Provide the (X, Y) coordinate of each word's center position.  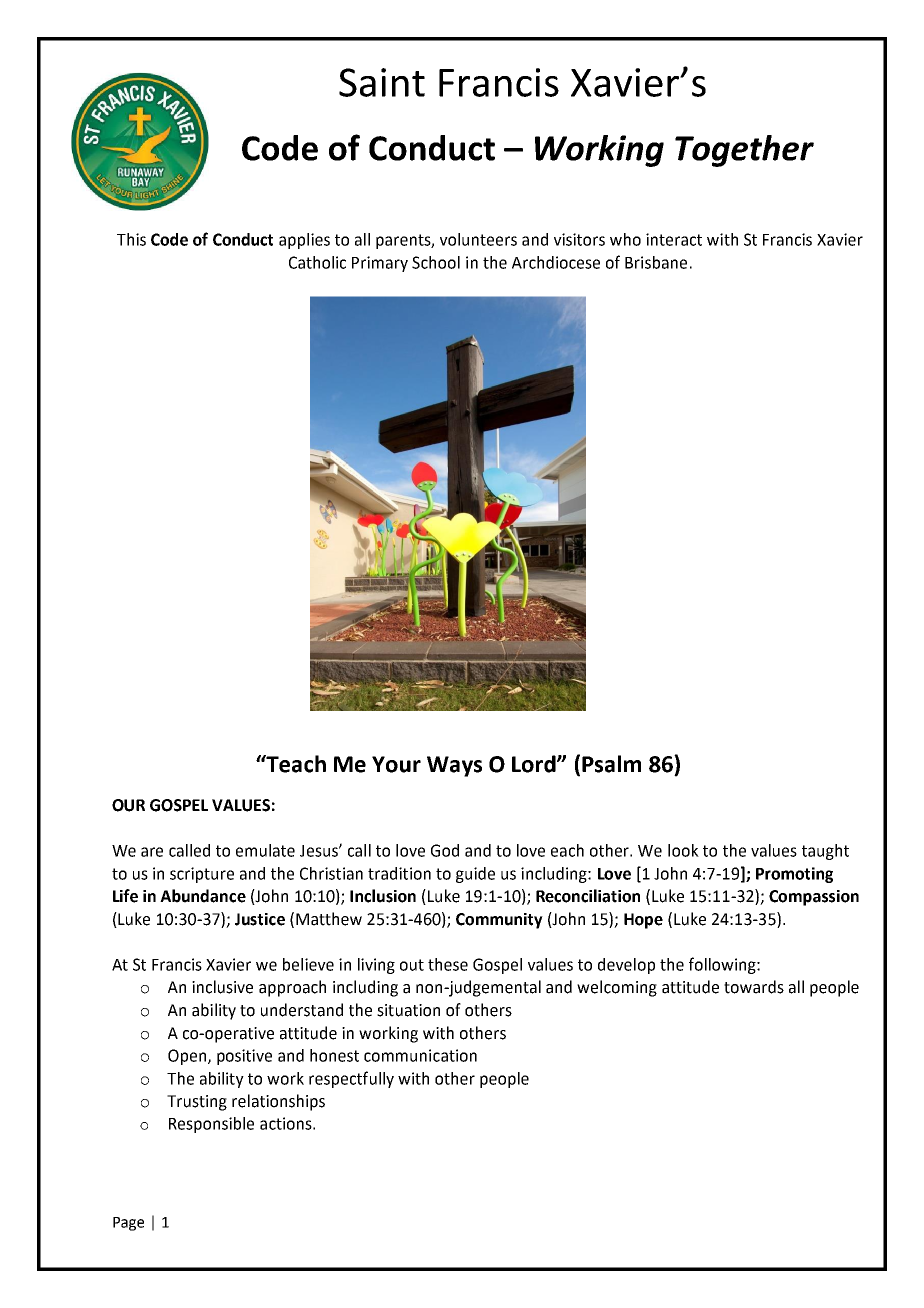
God (445, 850)
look (683, 850)
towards (754, 987)
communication (420, 1055)
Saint (382, 82)
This (131, 239)
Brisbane (656, 262)
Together (744, 151)
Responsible (211, 1125)
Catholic (317, 262)
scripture (202, 875)
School (436, 262)
